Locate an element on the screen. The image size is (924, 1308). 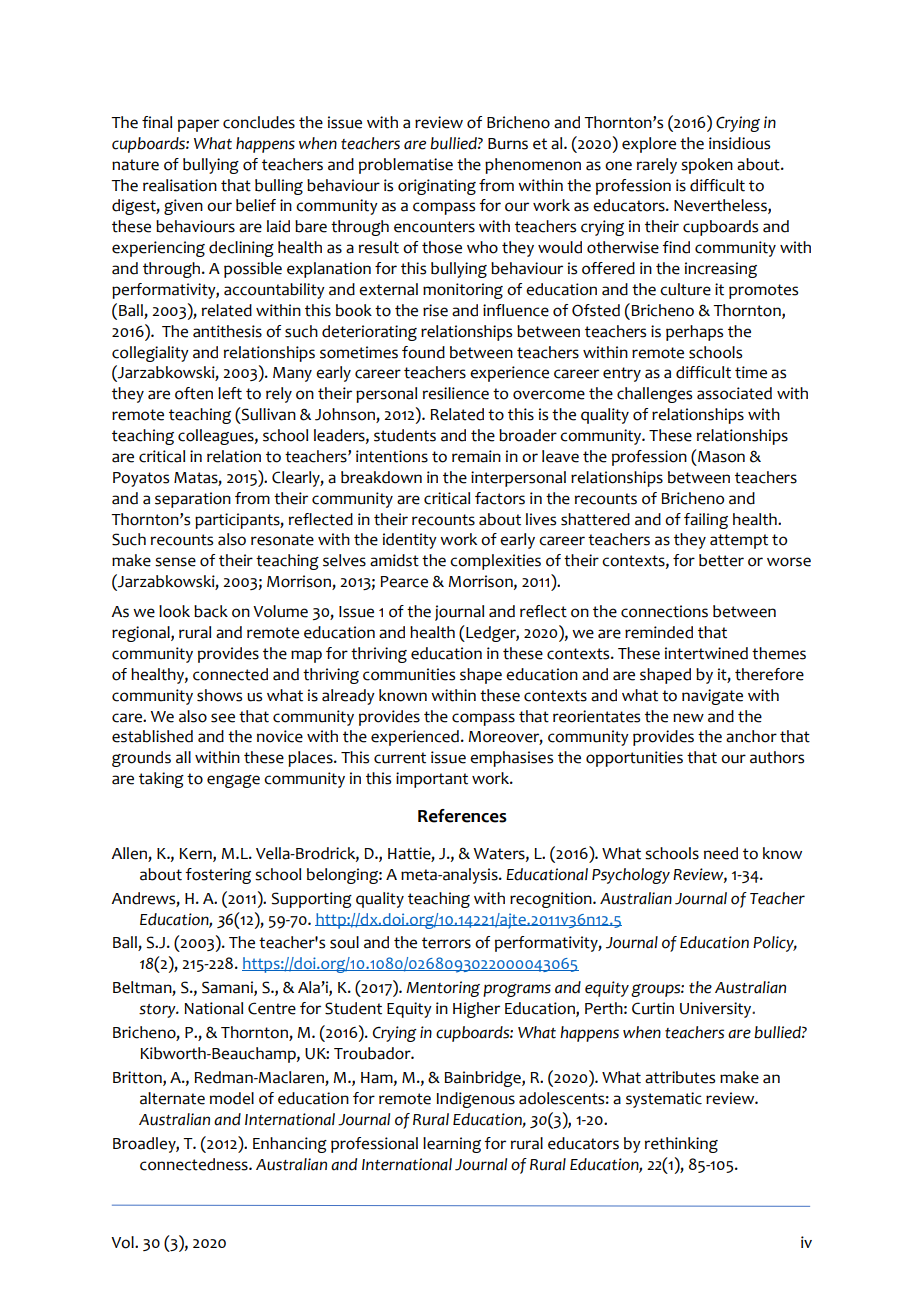
Burns is located at coordinates (508, 144).
